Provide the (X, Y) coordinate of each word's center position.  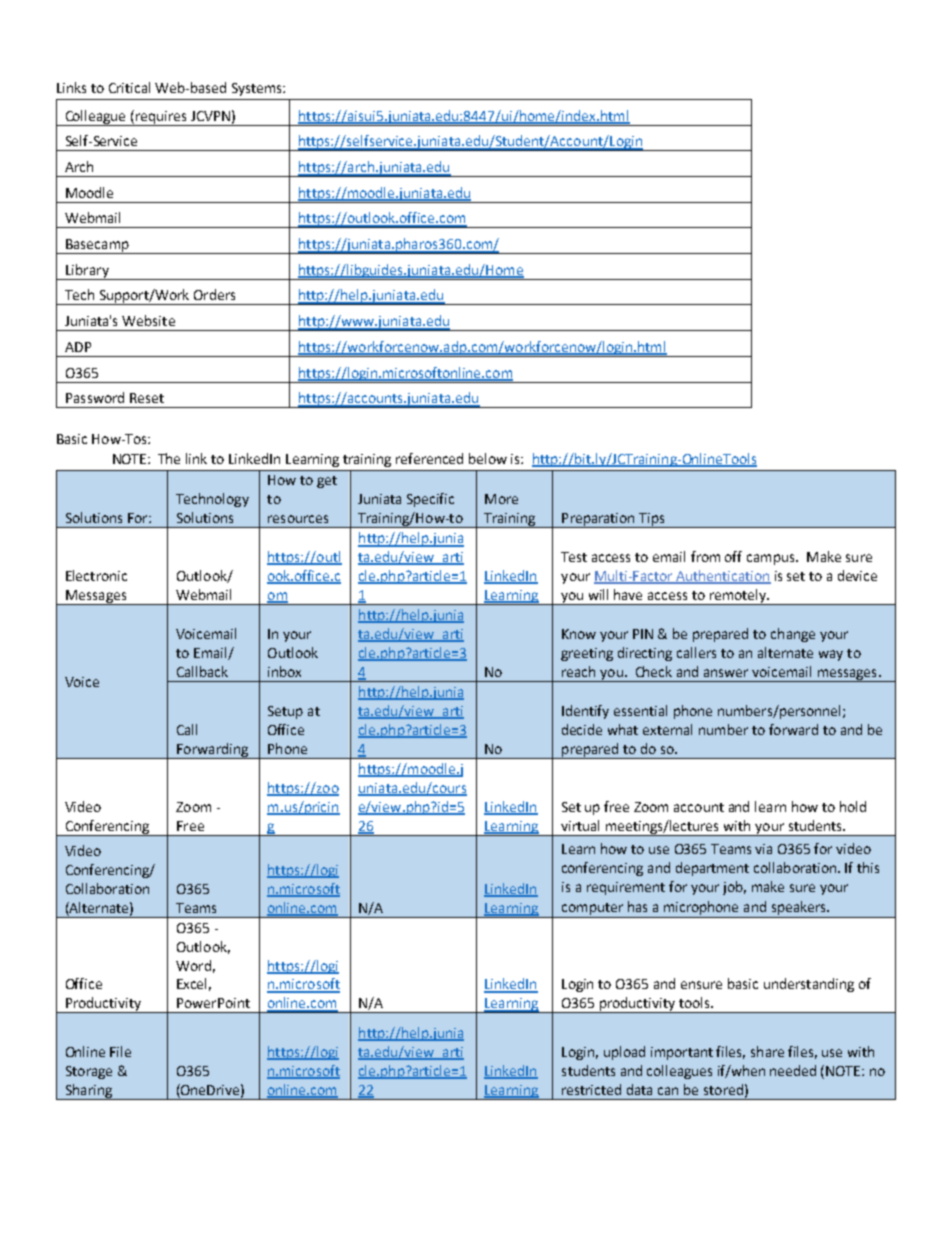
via (763, 849)
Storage (89, 1072)
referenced (429, 458)
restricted (591, 1089)
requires (161, 118)
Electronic (96, 575)
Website (148, 320)
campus (772, 559)
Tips (652, 520)
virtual (580, 825)
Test (574, 557)
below (488, 458)
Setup (285, 712)
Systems (258, 89)
